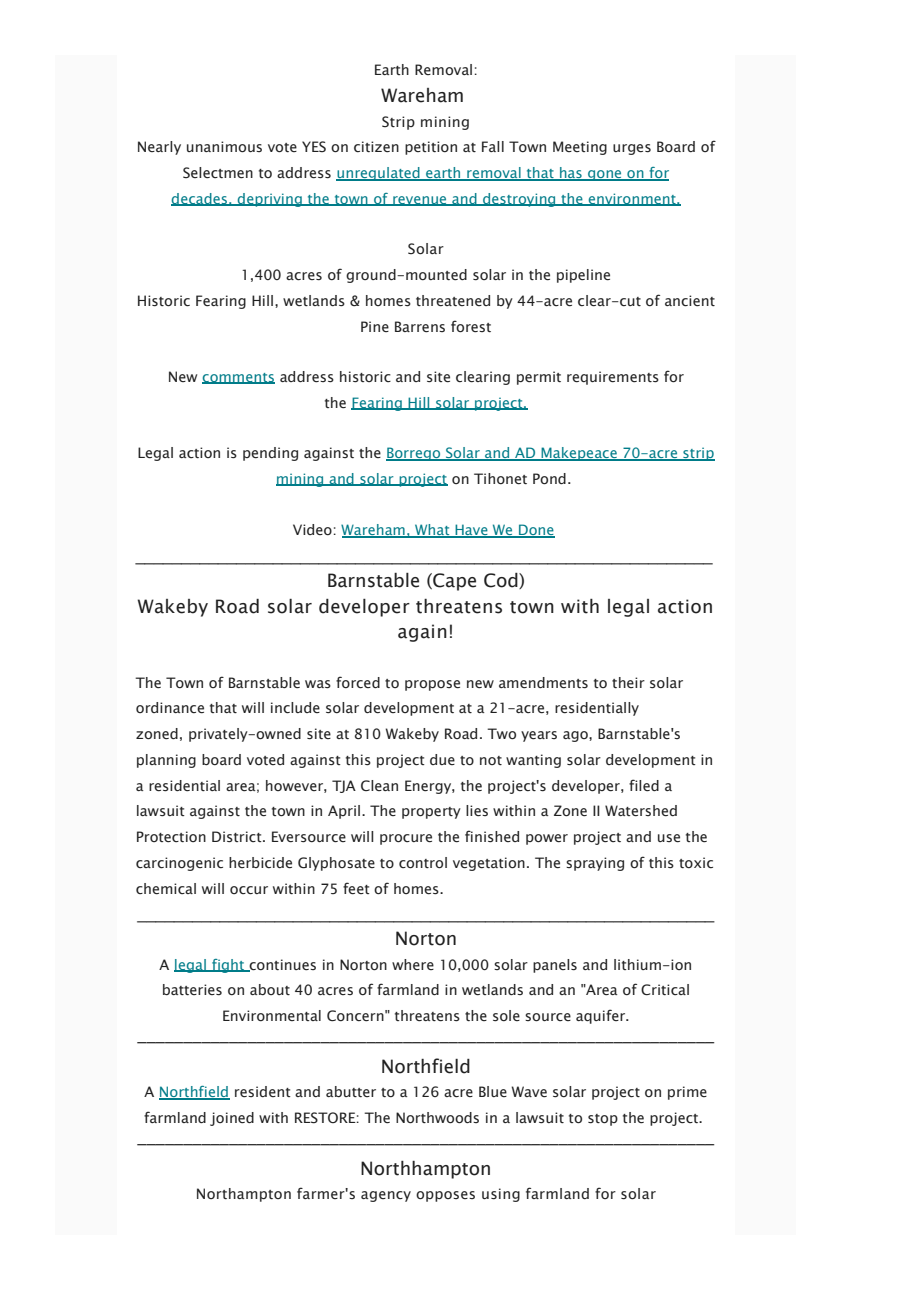 This screenshot has width=924, height=1308. Describe the element at coordinates (644, 785) in the screenshot. I see `filed` at that location.
